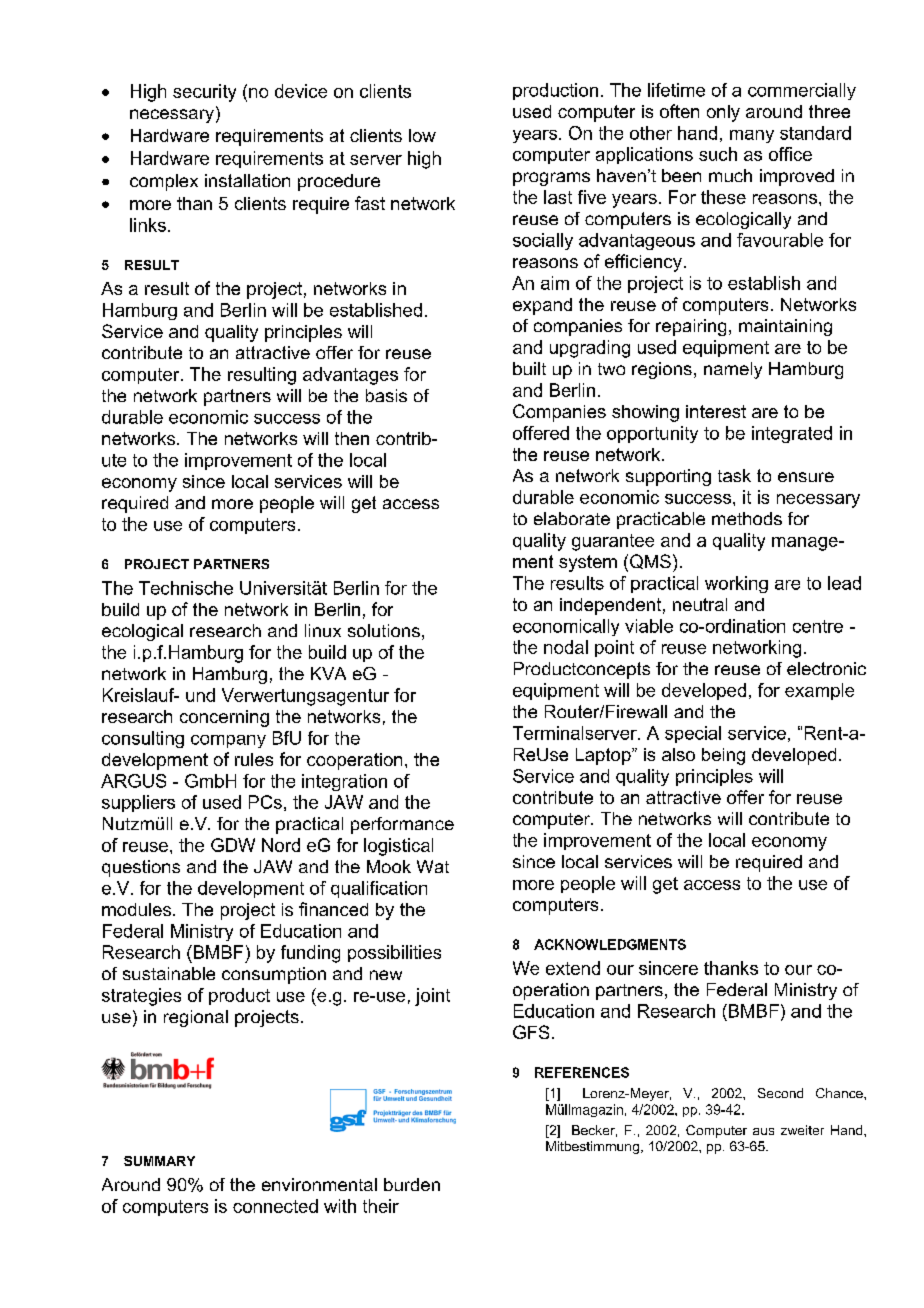 The height and width of the page is (1308, 924). What do you see at coordinates (136, 909) in the page?
I see `modules` at bounding box center [136, 909].
